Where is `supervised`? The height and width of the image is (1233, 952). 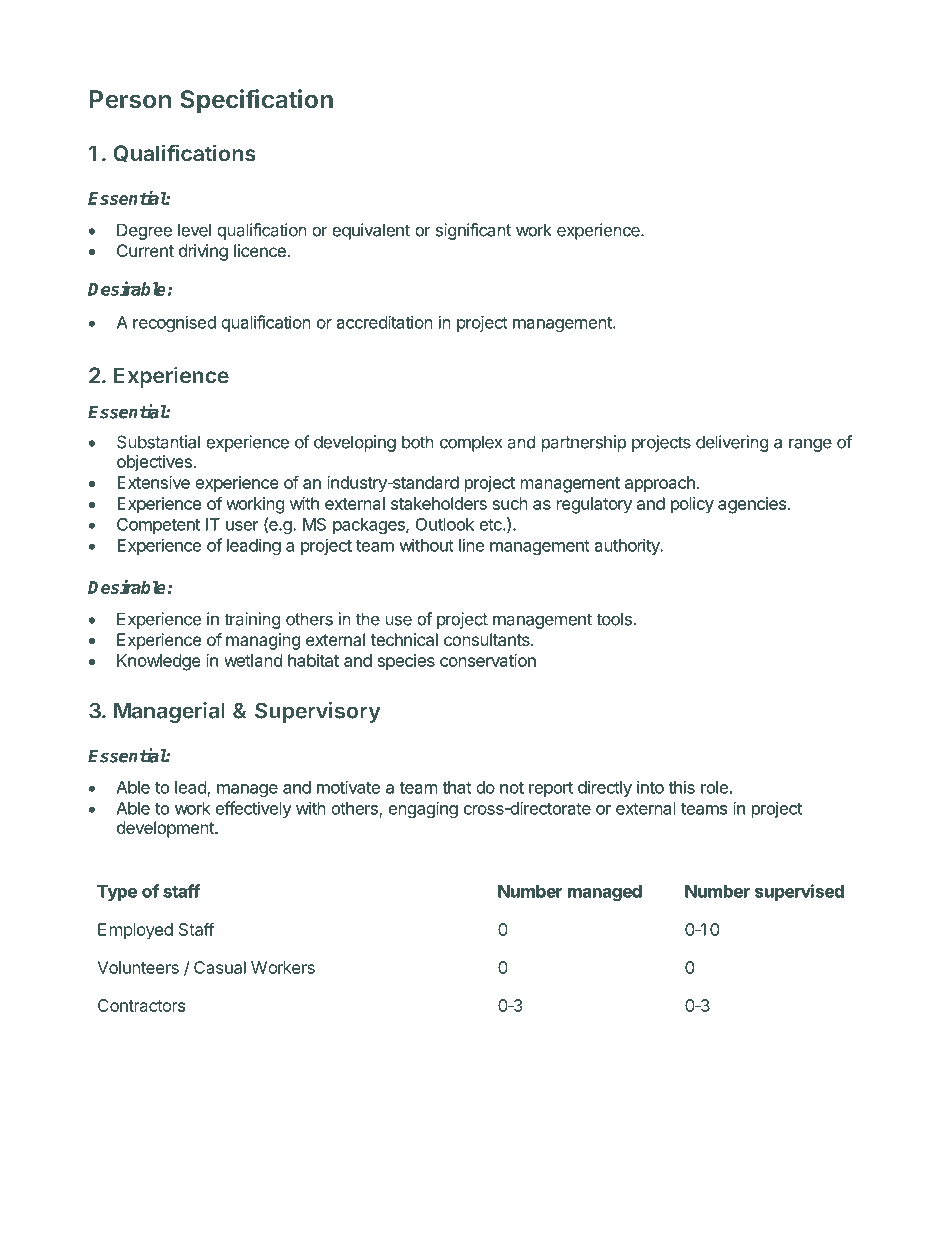
supervised is located at coordinates (799, 892).
